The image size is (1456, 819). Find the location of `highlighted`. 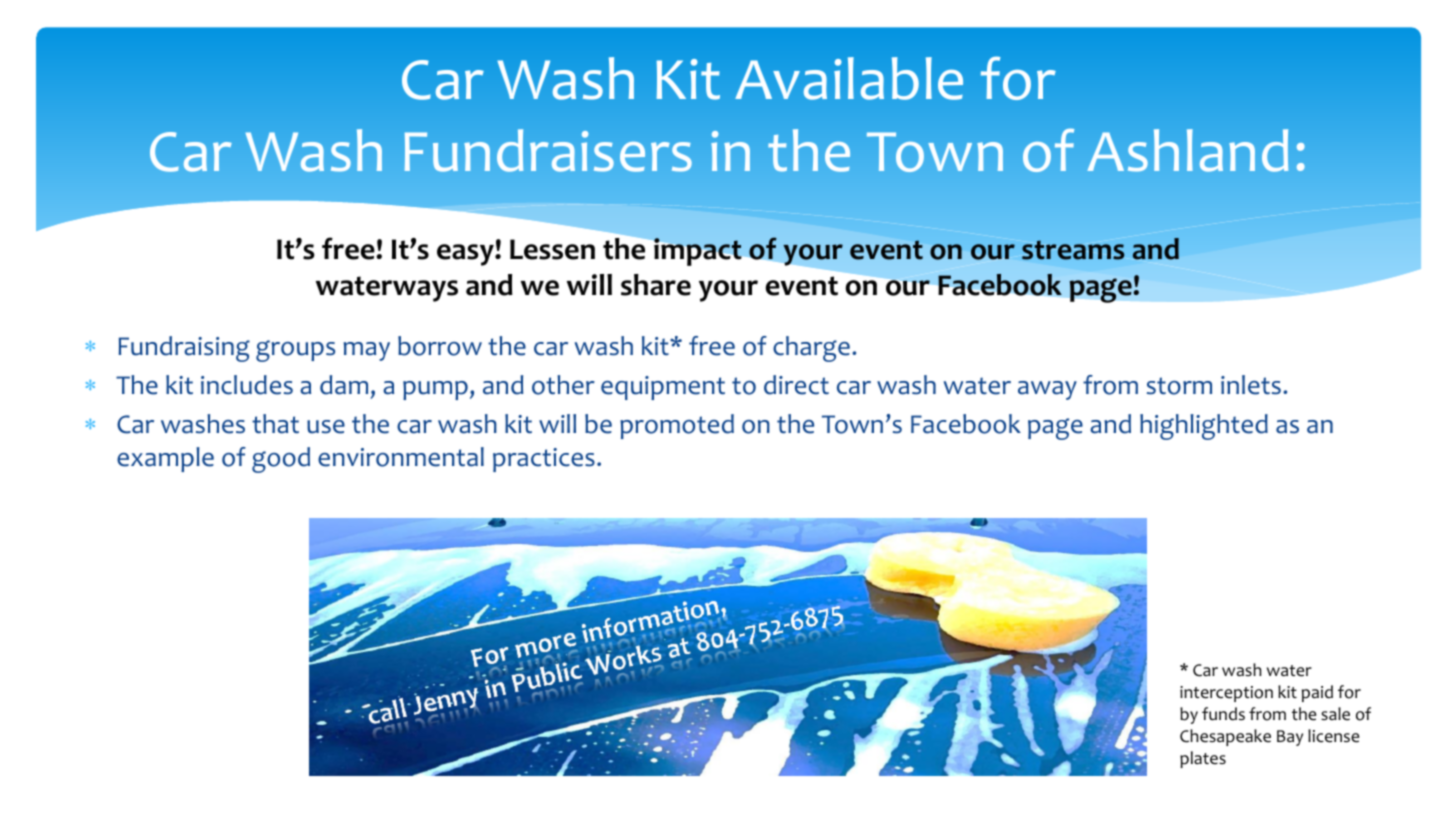

highlighted is located at coordinates (1204, 427).
